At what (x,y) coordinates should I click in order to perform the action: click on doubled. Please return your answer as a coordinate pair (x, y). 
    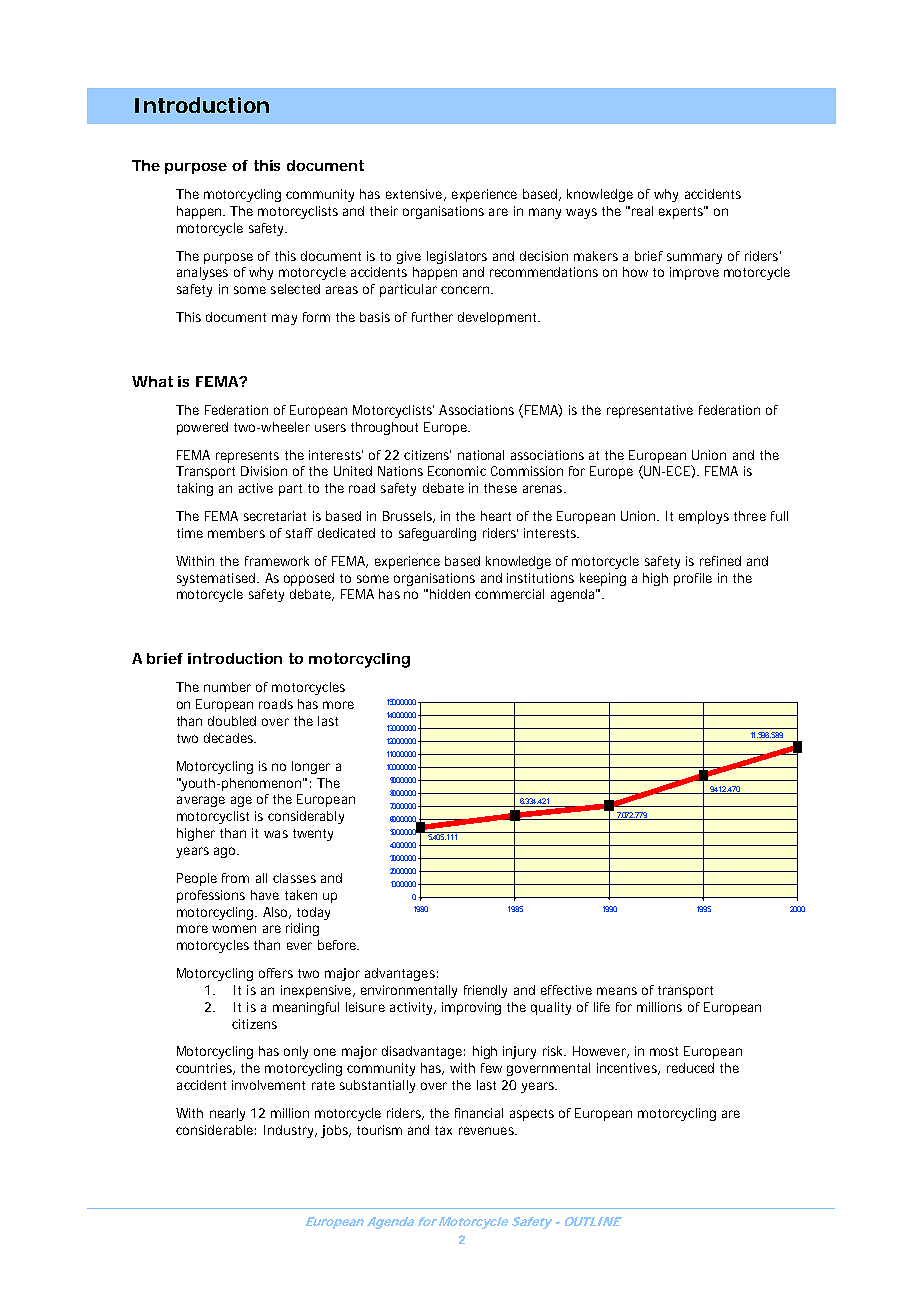
    Looking at the image, I should click on (232, 721).
